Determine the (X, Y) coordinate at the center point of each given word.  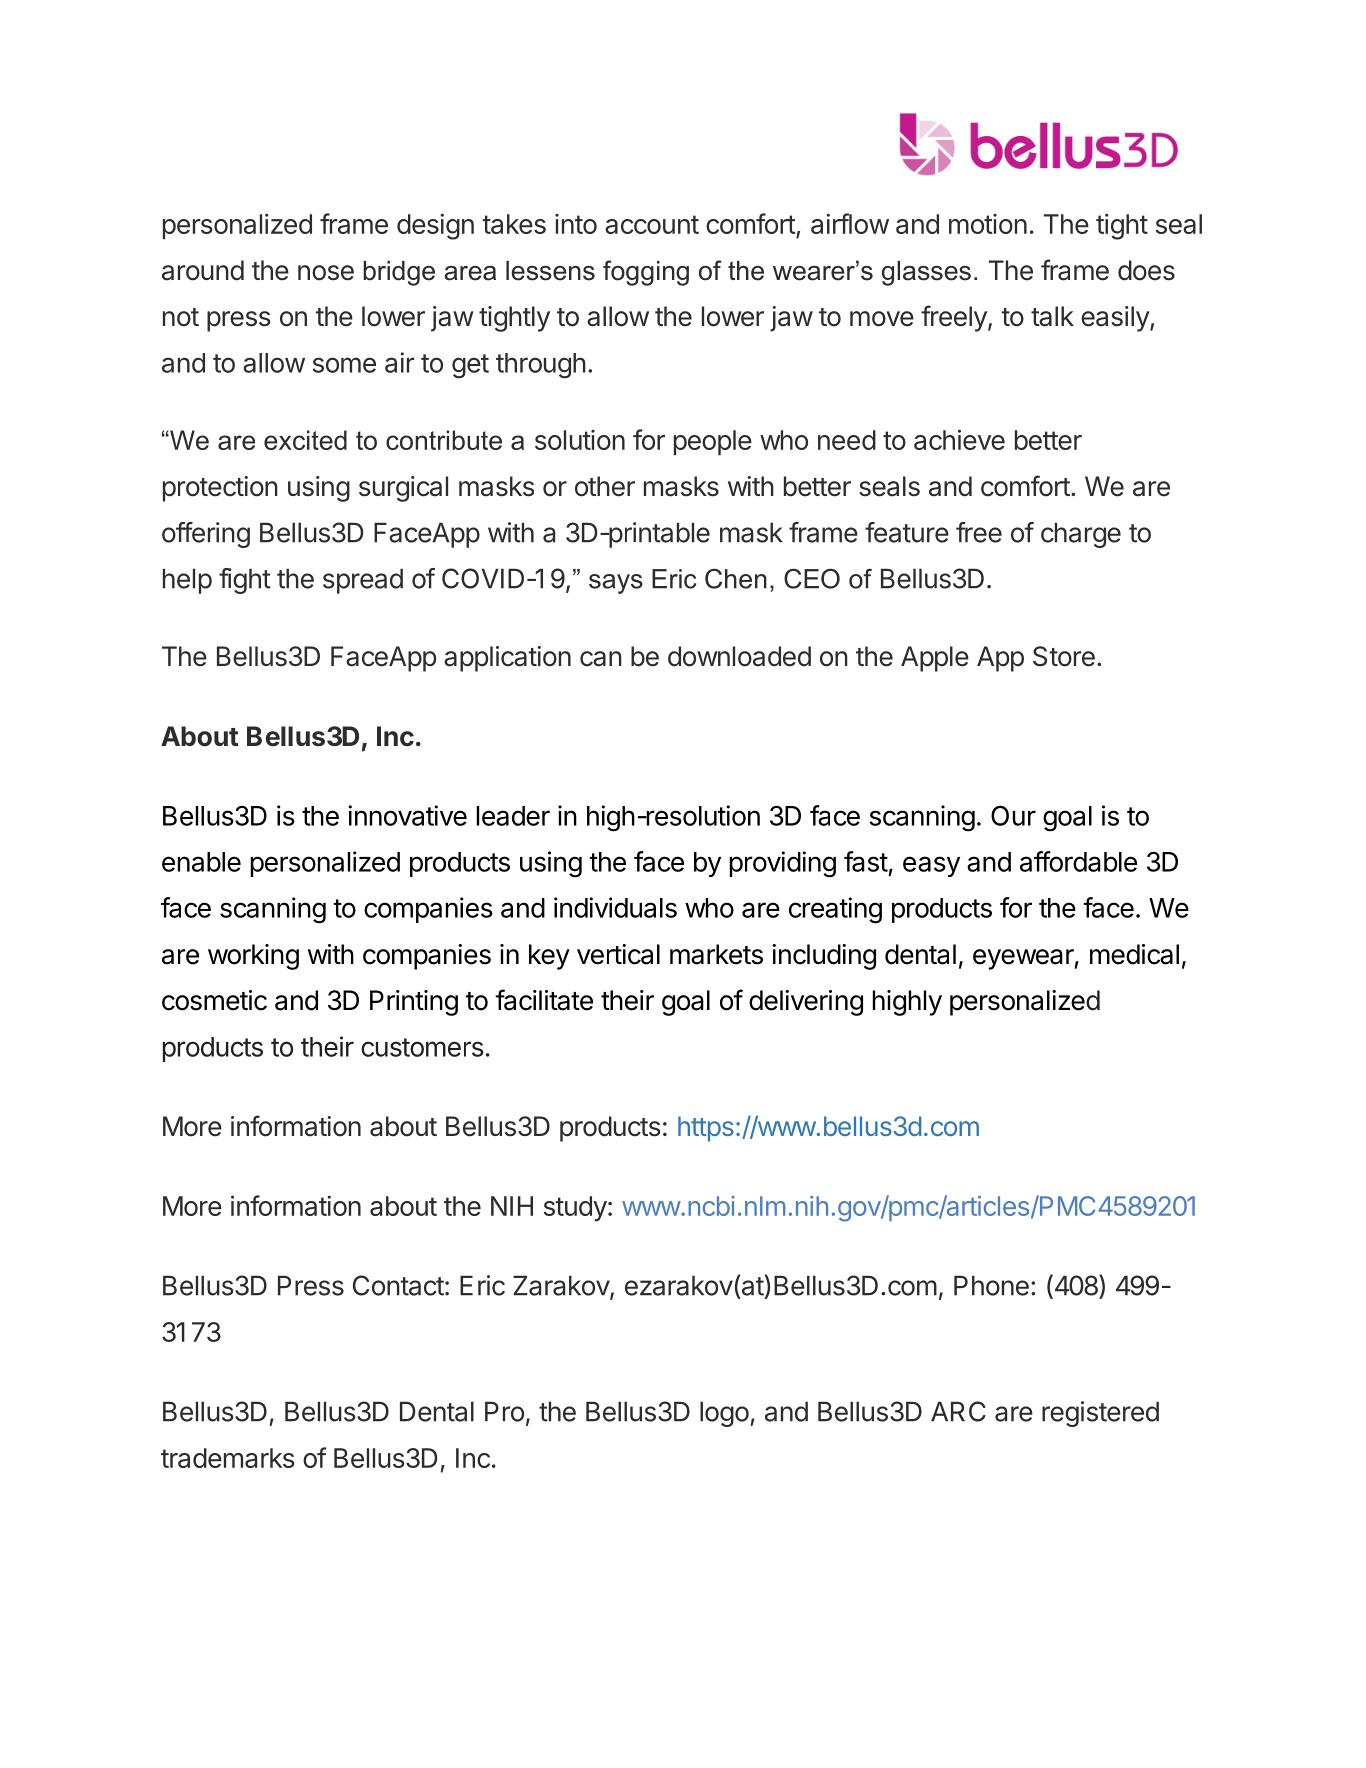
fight (245, 581)
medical (1134, 954)
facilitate (544, 1000)
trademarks (228, 1458)
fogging (646, 273)
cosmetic (214, 1000)
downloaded (739, 656)
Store (1064, 656)
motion (988, 224)
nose (326, 273)
